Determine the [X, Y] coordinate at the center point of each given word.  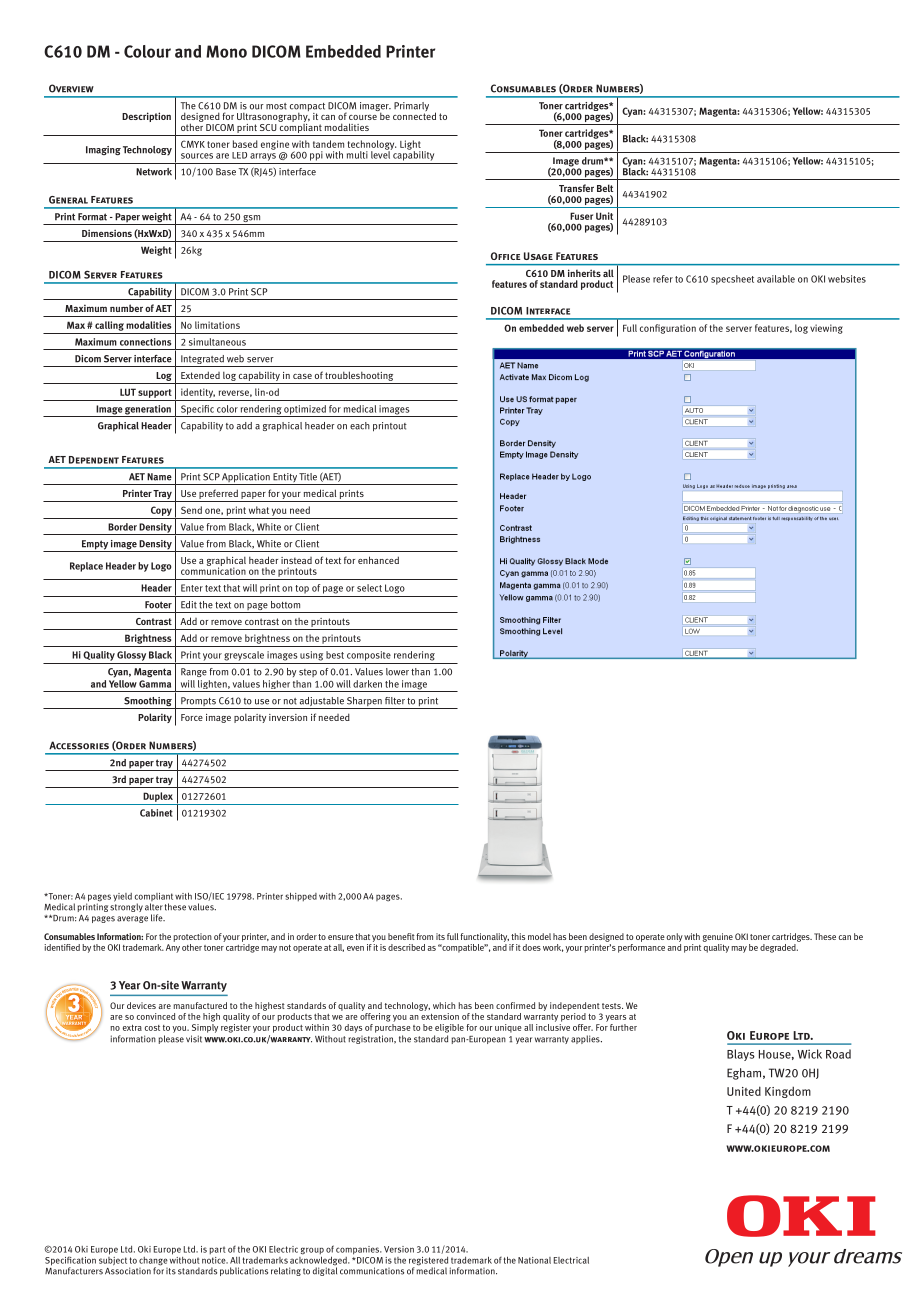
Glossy [131, 656]
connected [414, 115]
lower [397, 672]
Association [128, 1271]
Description [146, 117]
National [534, 1260]
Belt [605, 188]
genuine [717, 937]
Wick [809, 1054]
